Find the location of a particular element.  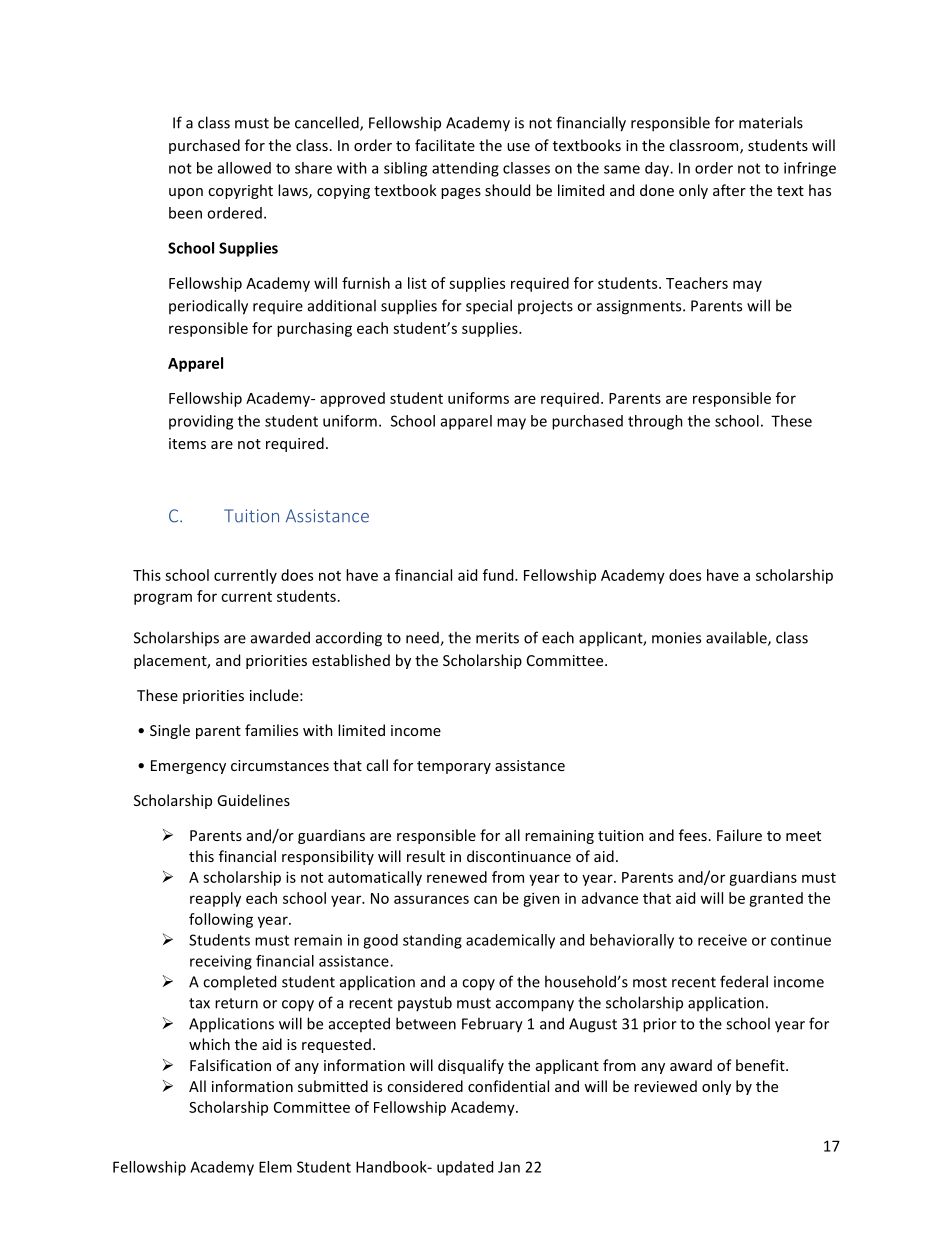

merits is located at coordinates (497, 638).
